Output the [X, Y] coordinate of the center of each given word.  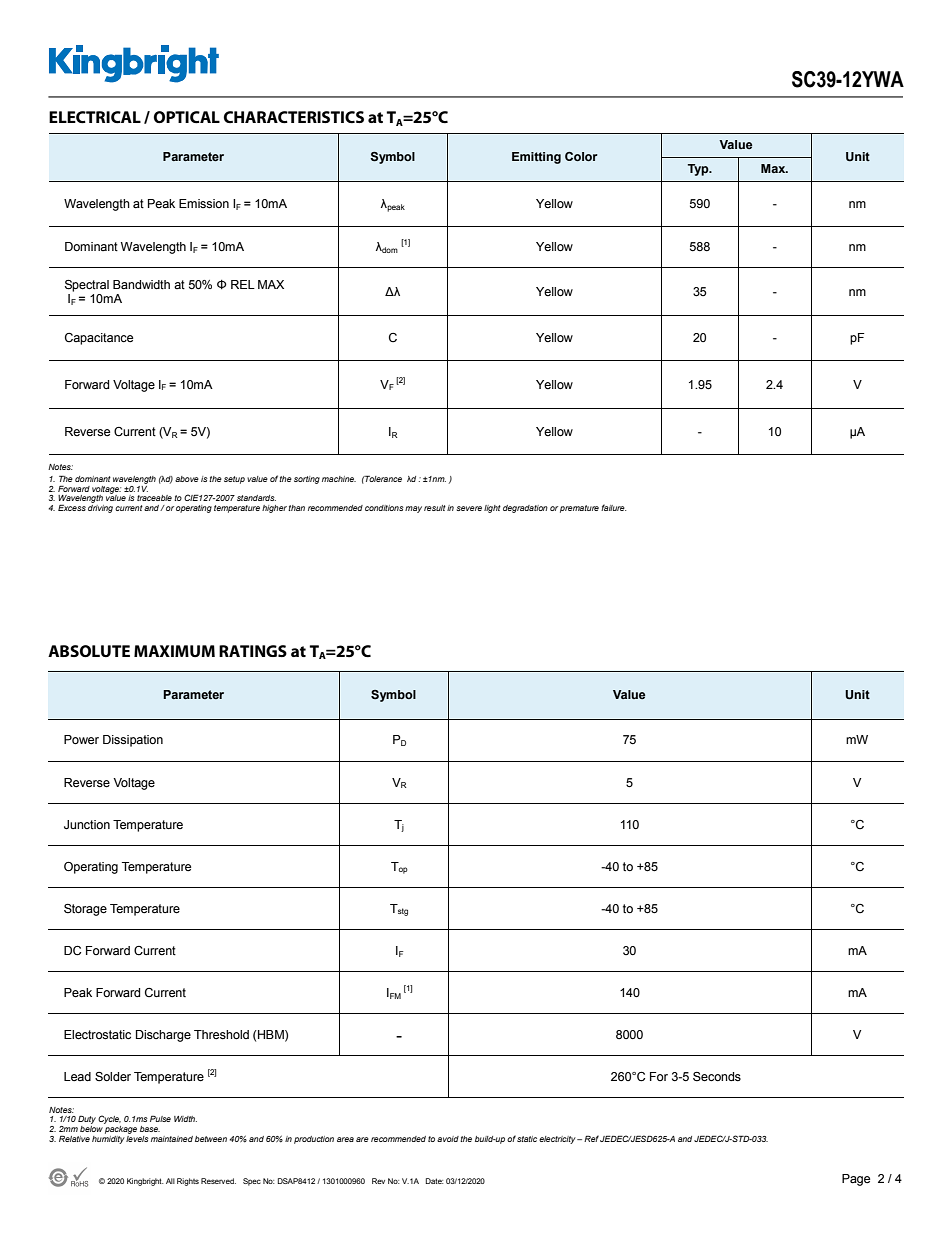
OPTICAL [187, 117]
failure [613, 507]
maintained [172, 1139]
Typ [699, 170]
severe [469, 508]
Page [856, 1180]
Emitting [536, 158]
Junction [87, 824]
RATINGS [253, 651]
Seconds [717, 1077]
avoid [448, 1139]
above [187, 479]
